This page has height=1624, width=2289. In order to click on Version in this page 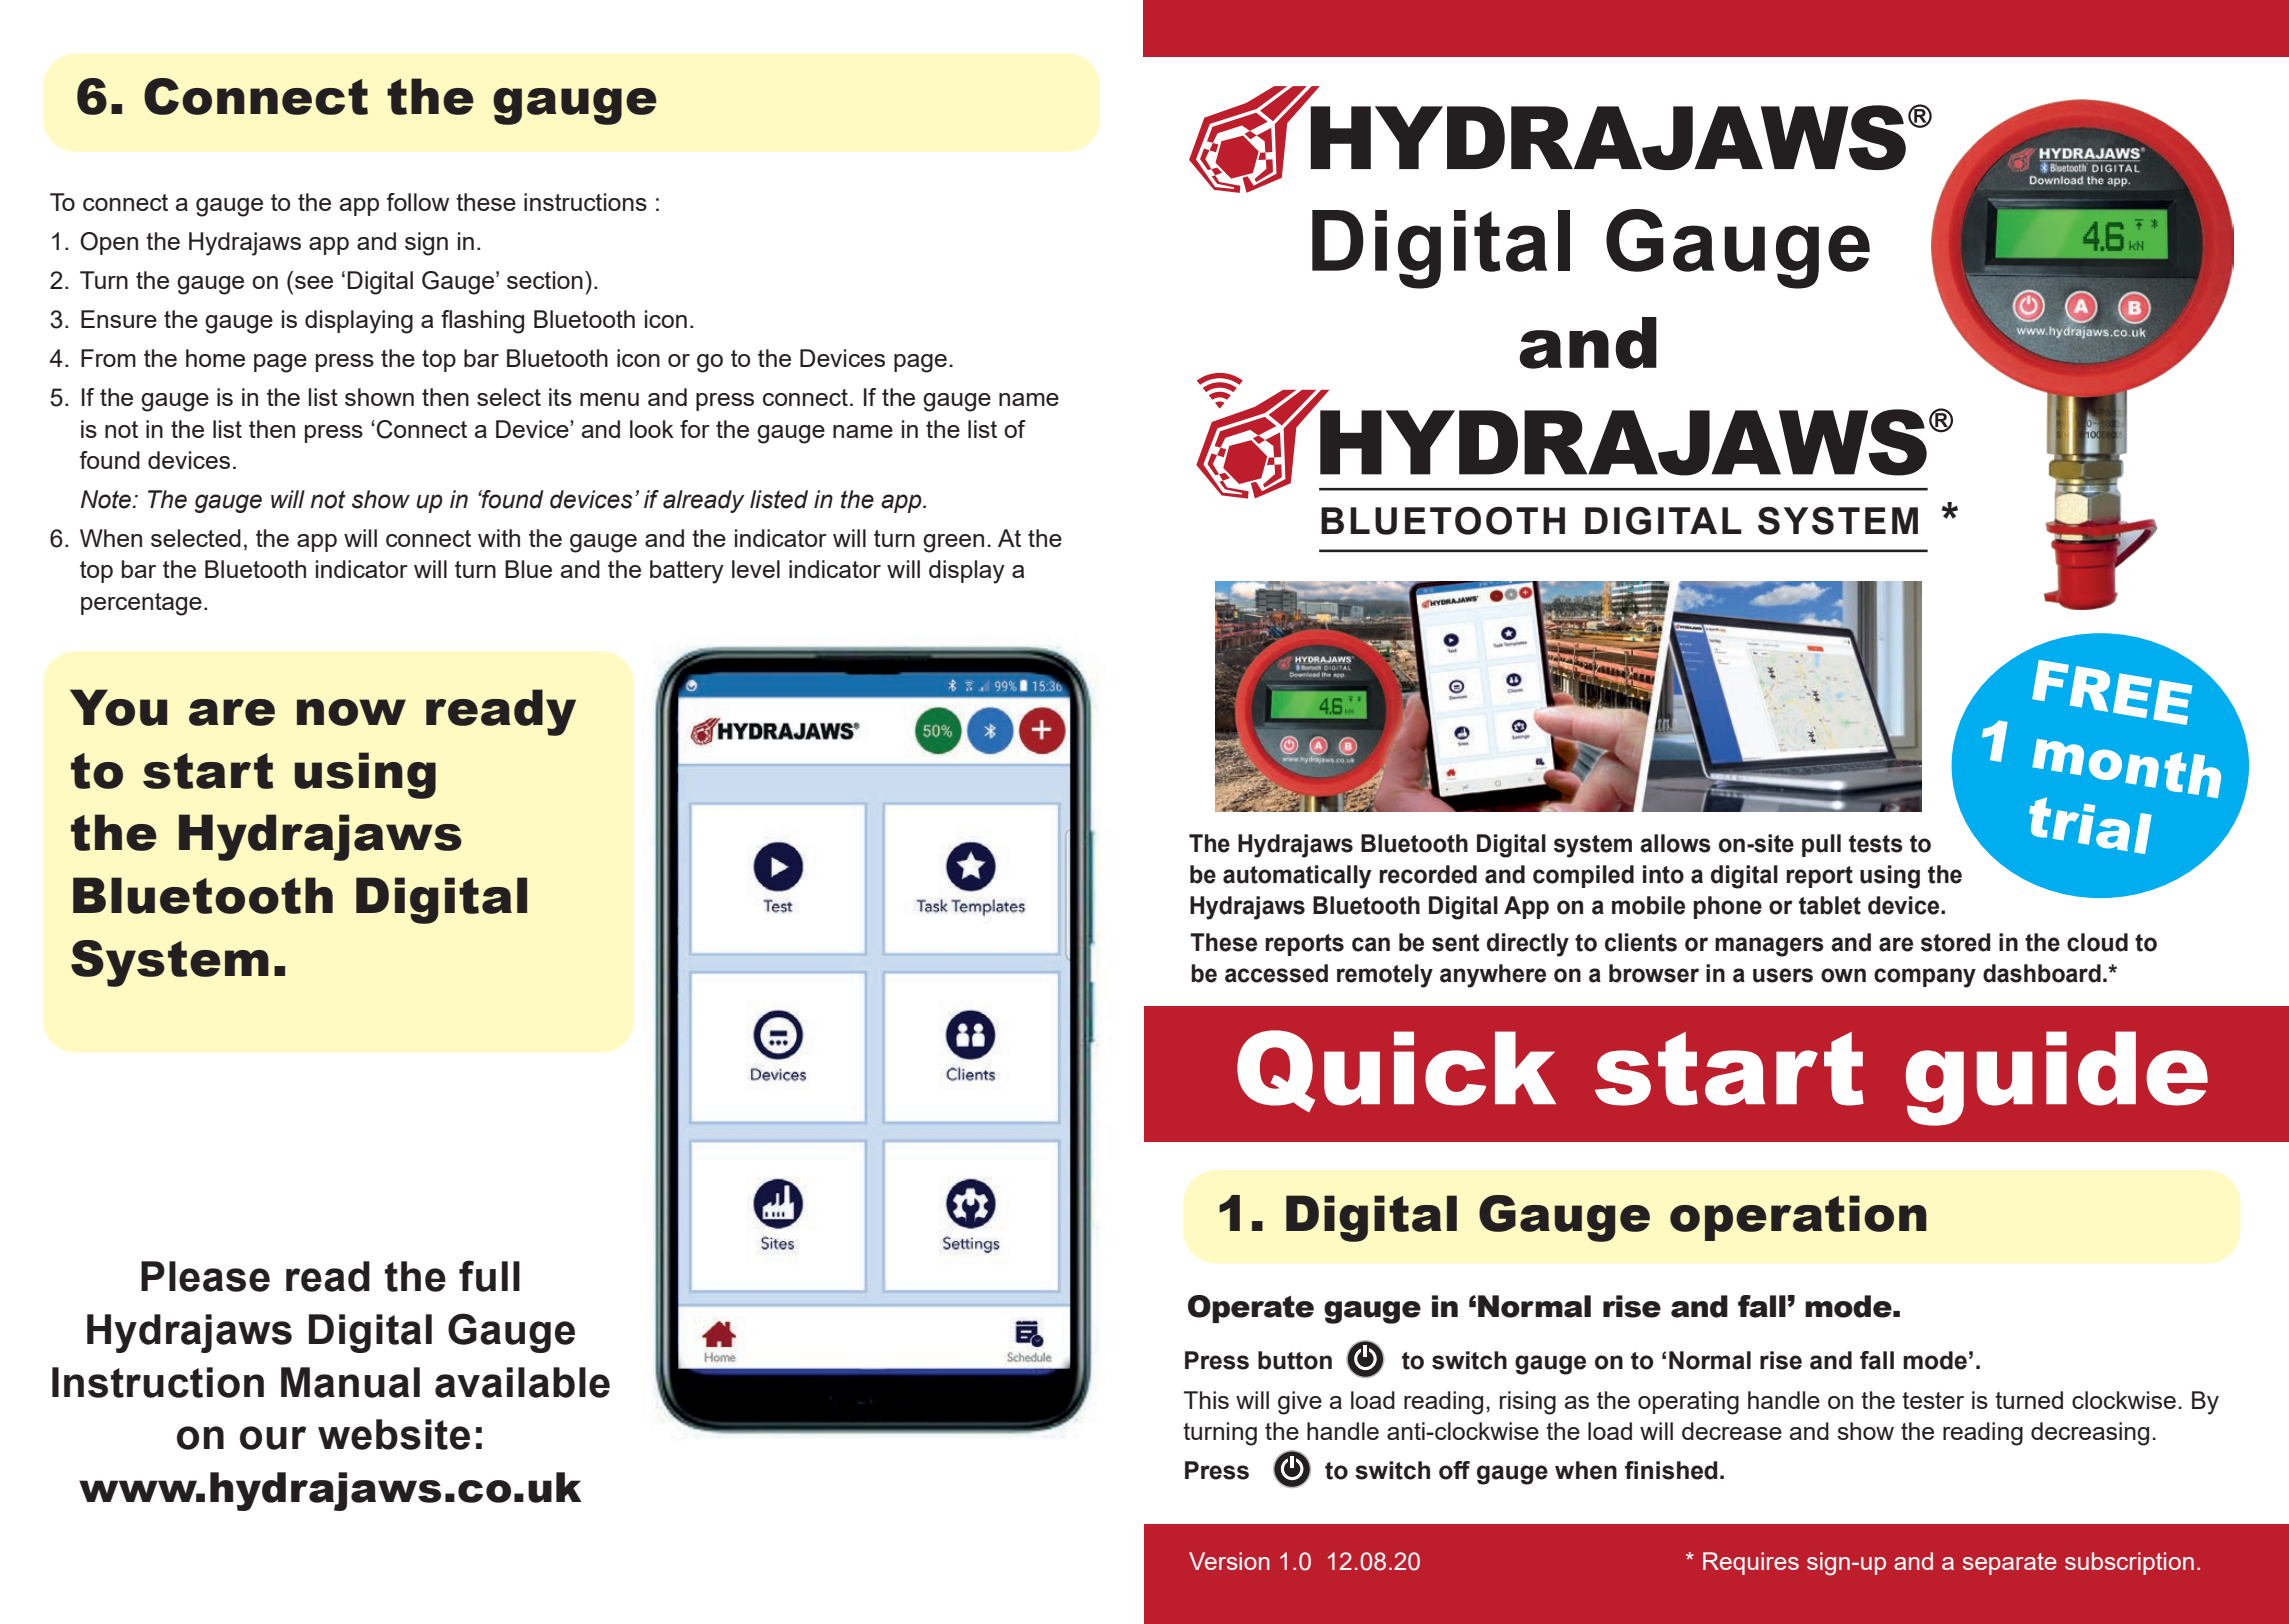, I will do `click(1229, 1561)`.
